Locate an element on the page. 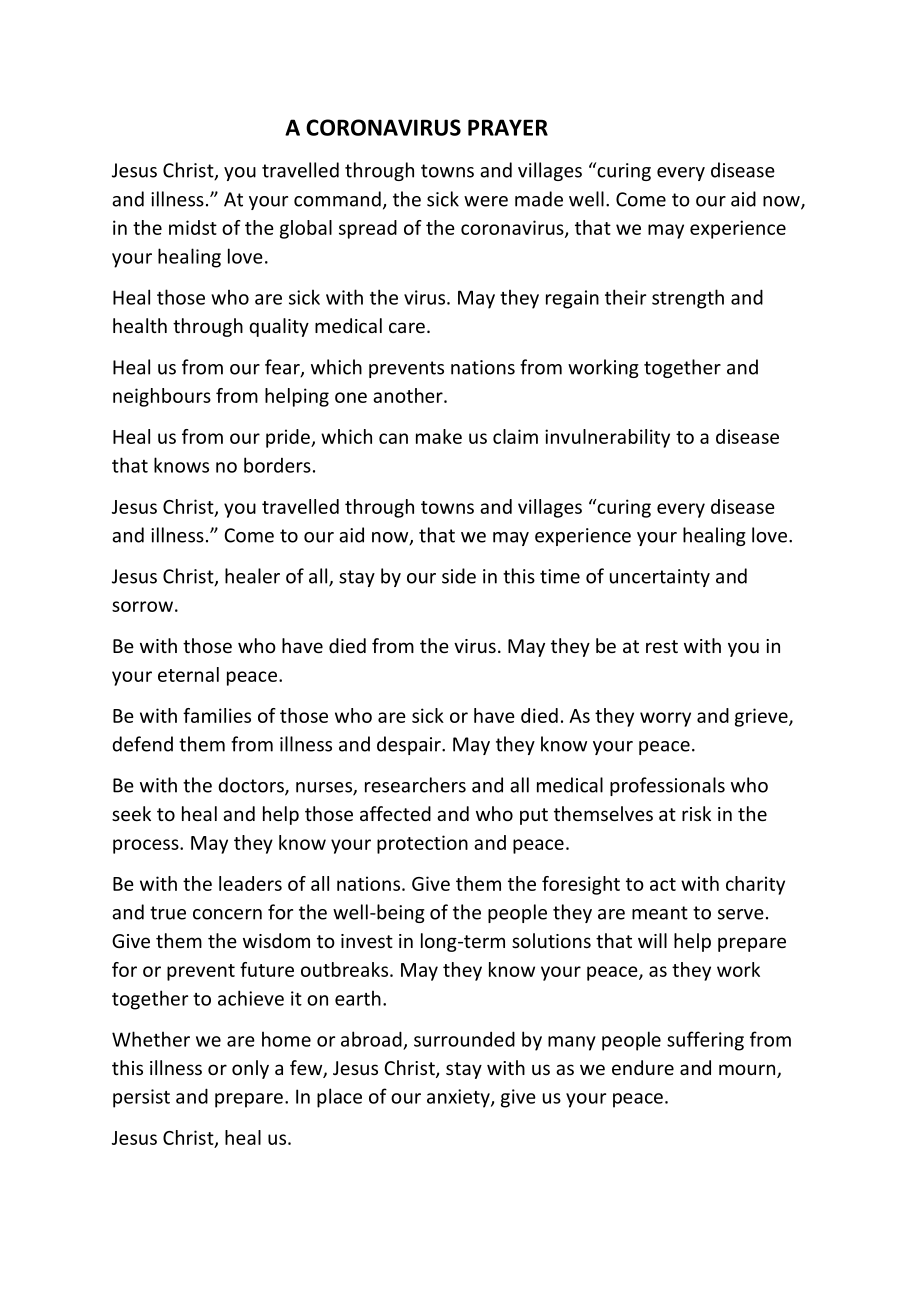  midst is located at coordinates (193, 227).
